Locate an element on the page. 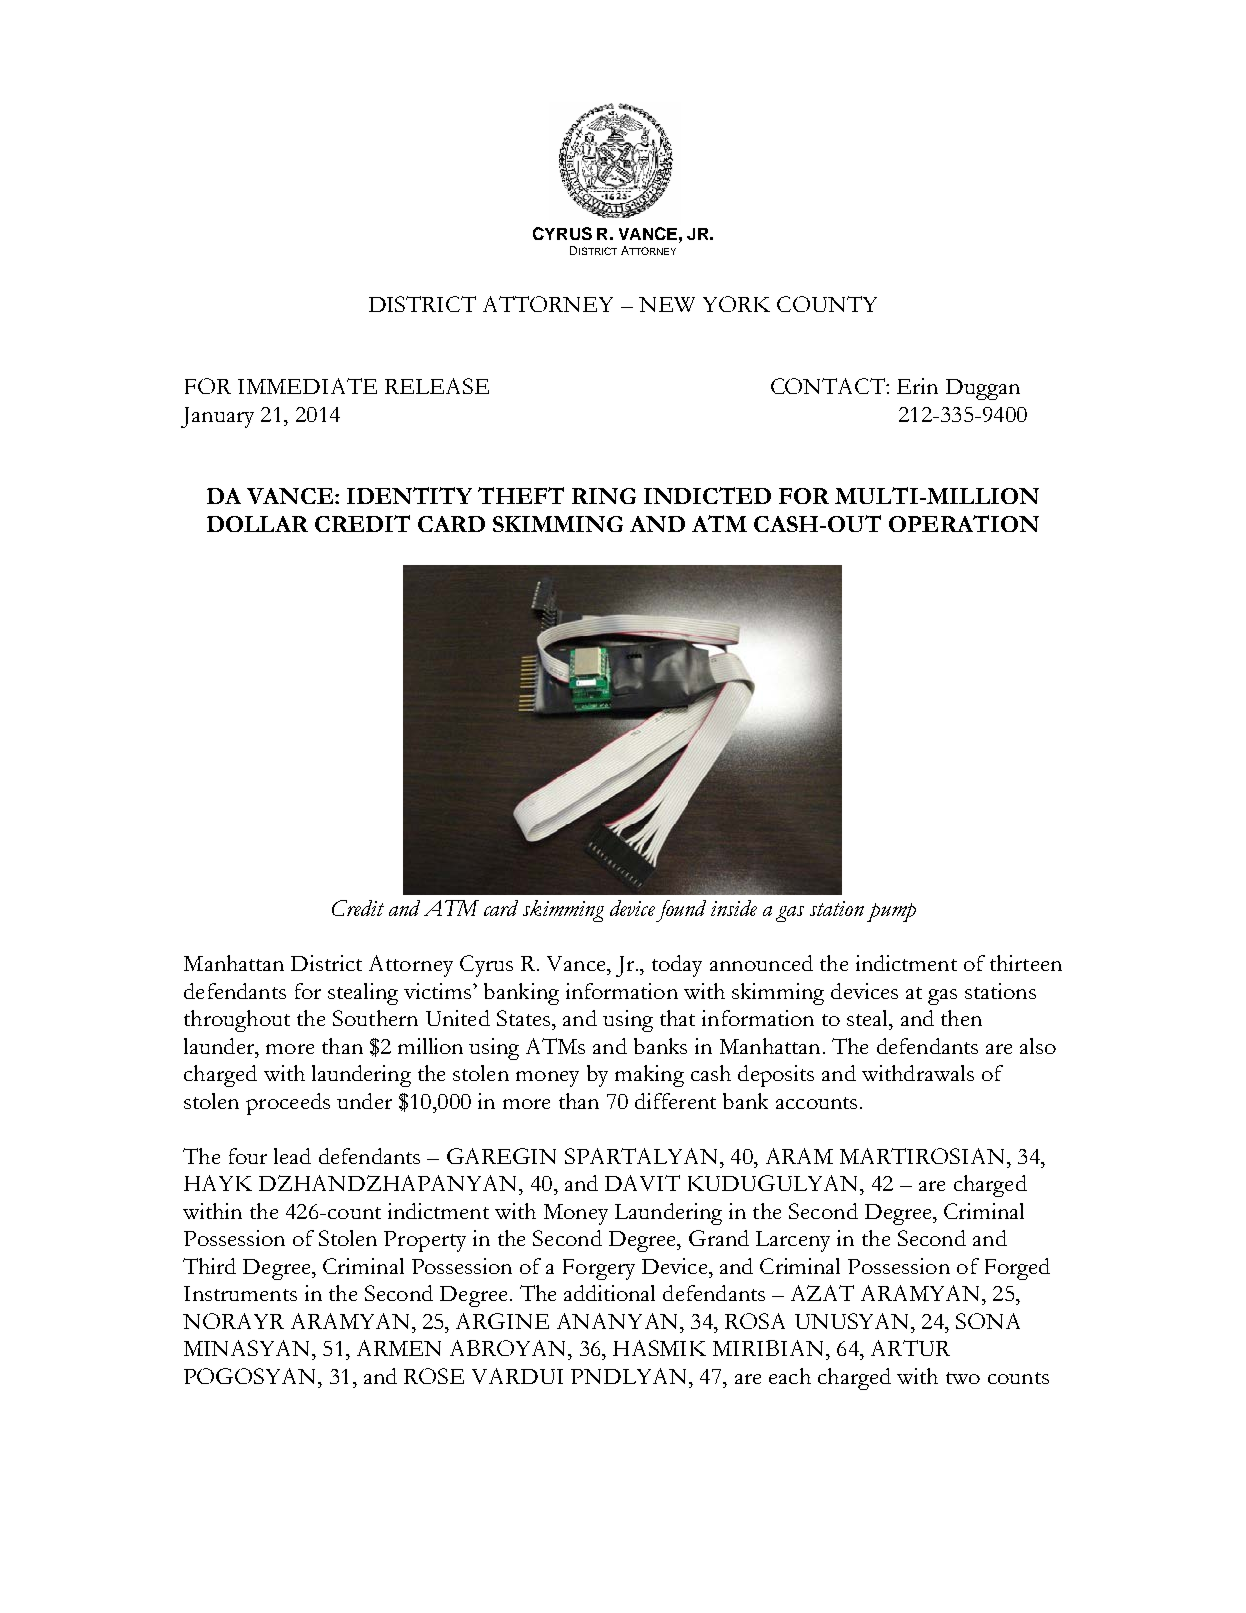  additional is located at coordinates (609, 1293).
